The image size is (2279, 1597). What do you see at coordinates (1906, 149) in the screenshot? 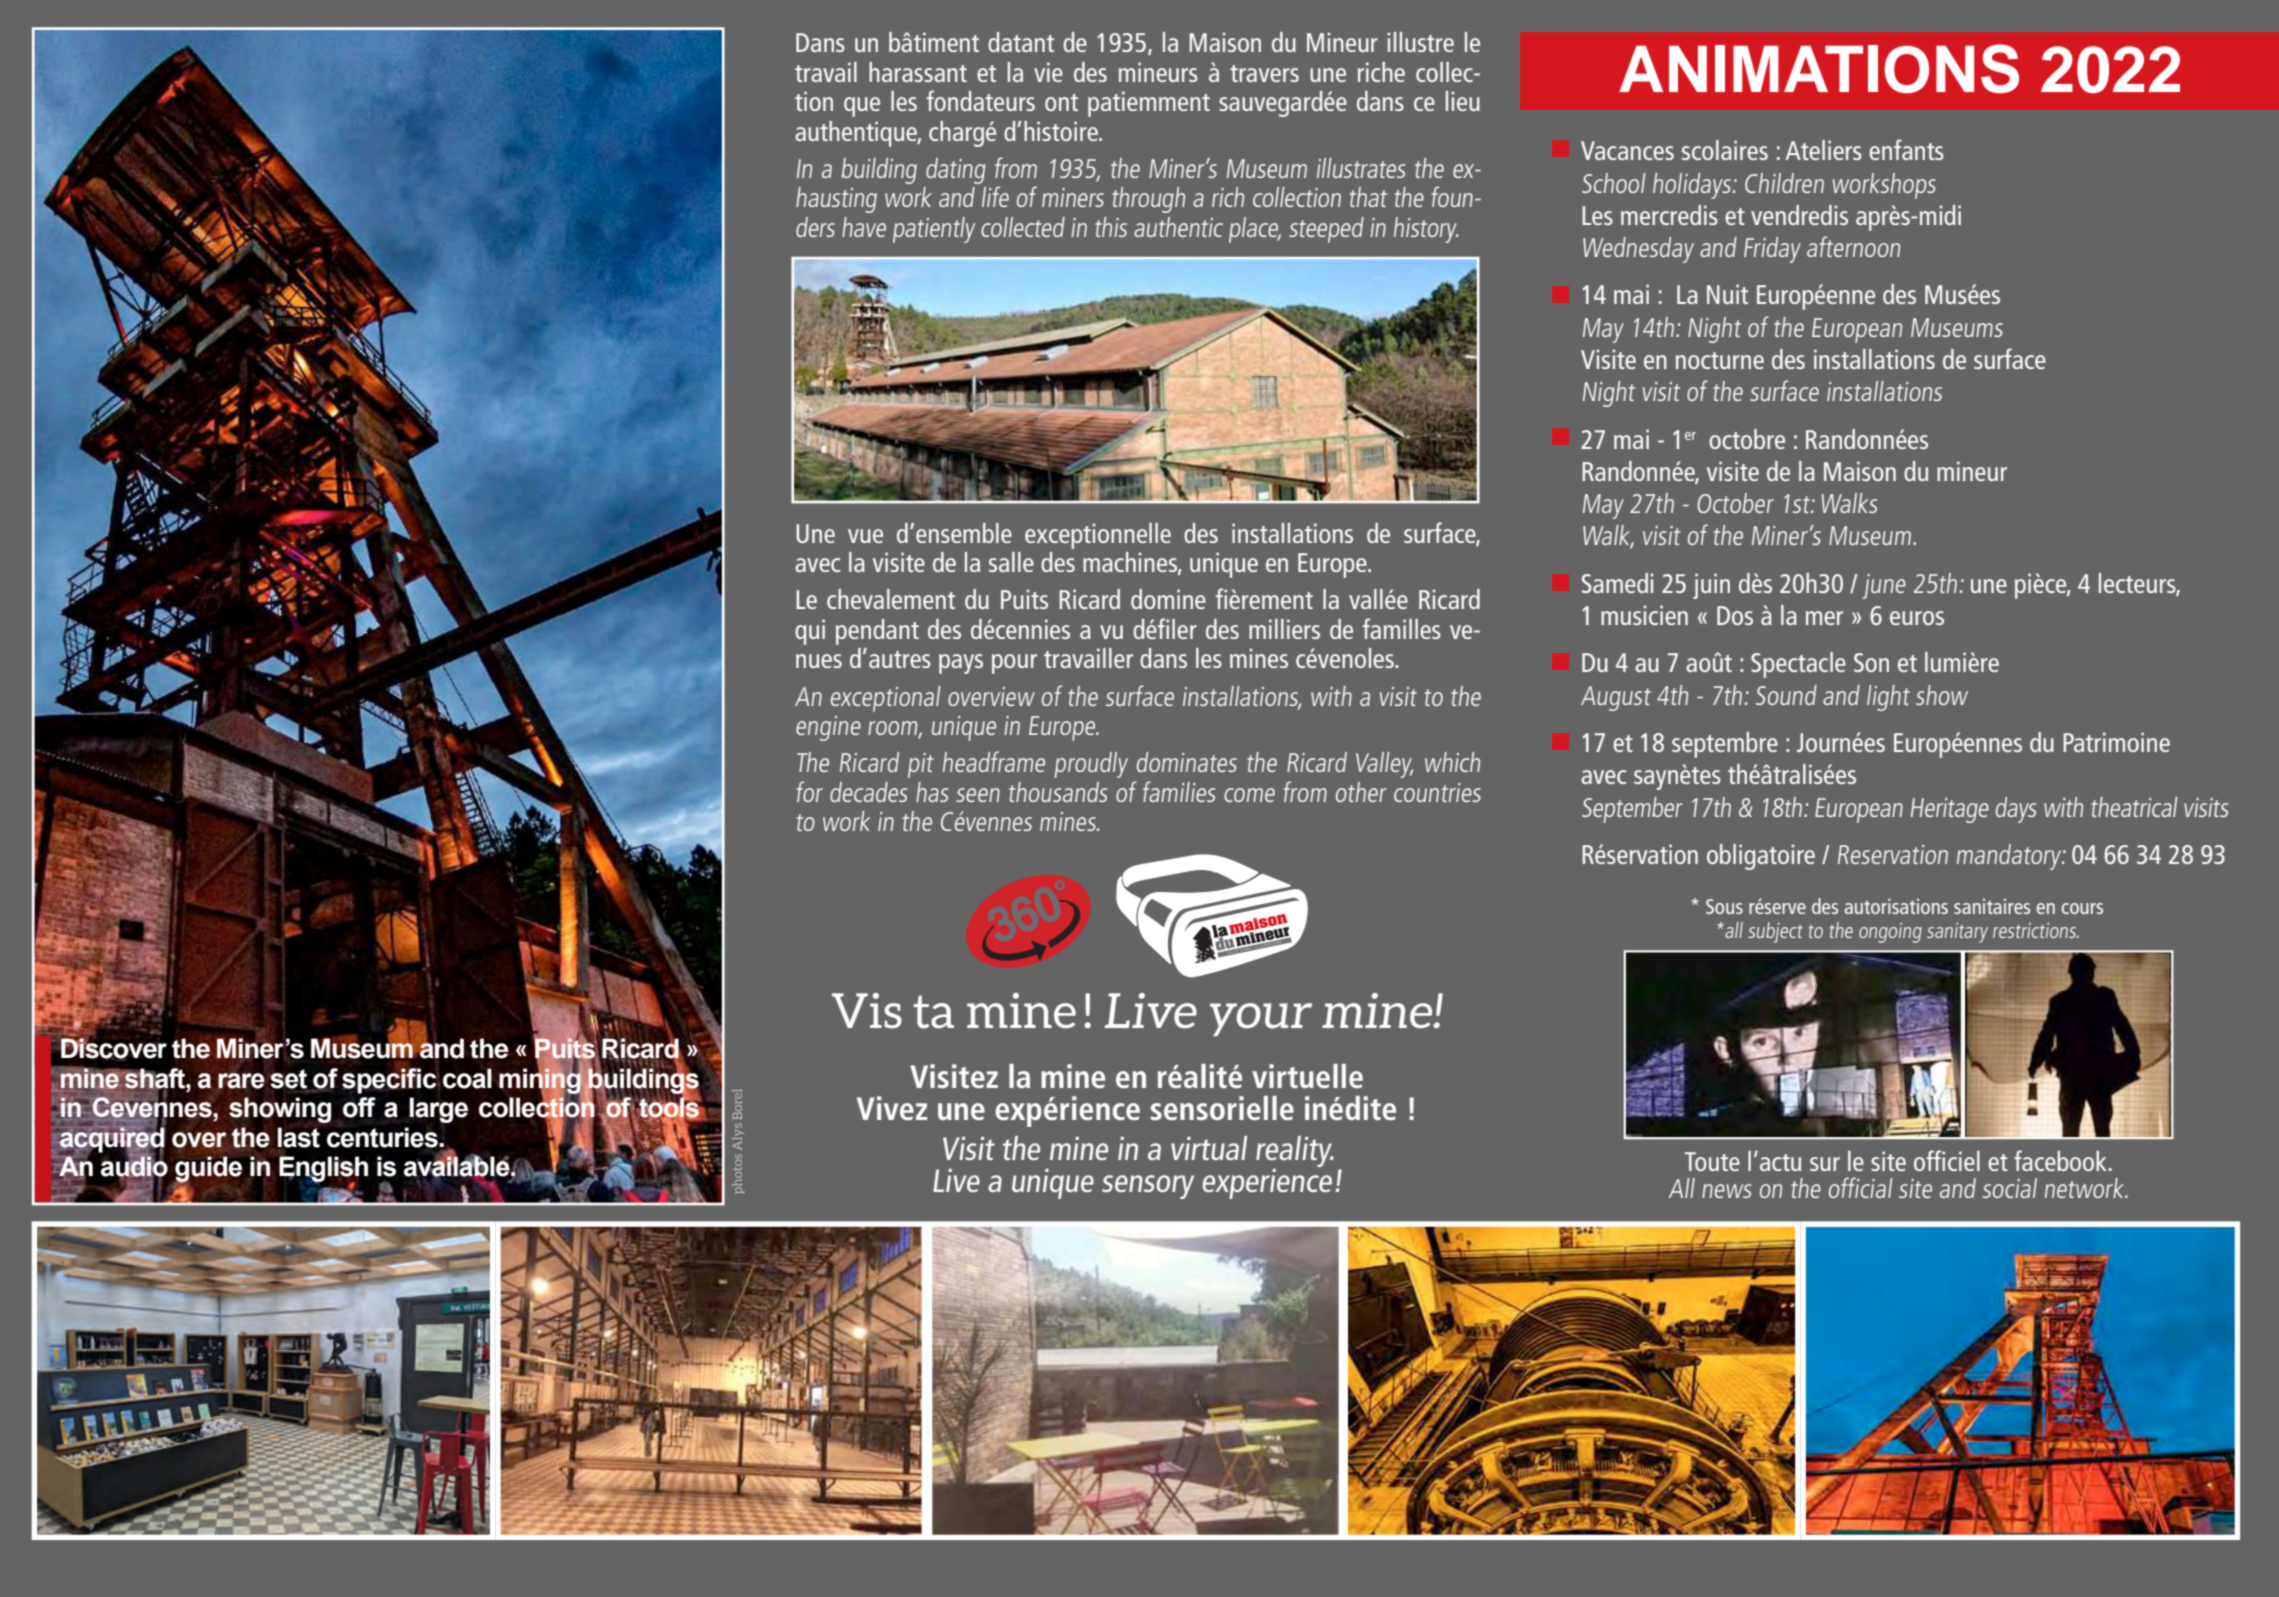
I see `enfants` at bounding box center [1906, 149].
